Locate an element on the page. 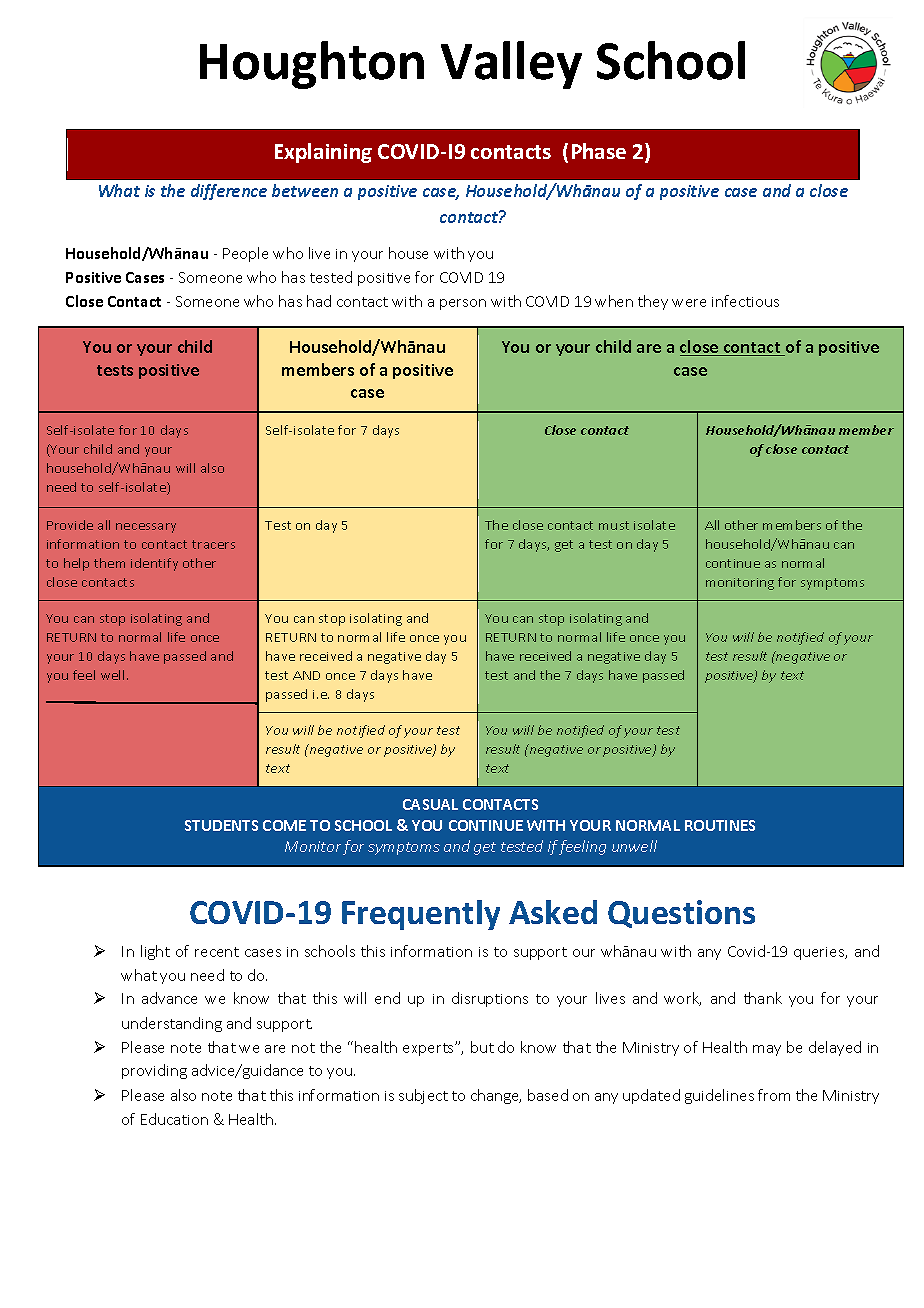  difference is located at coordinates (229, 192).
